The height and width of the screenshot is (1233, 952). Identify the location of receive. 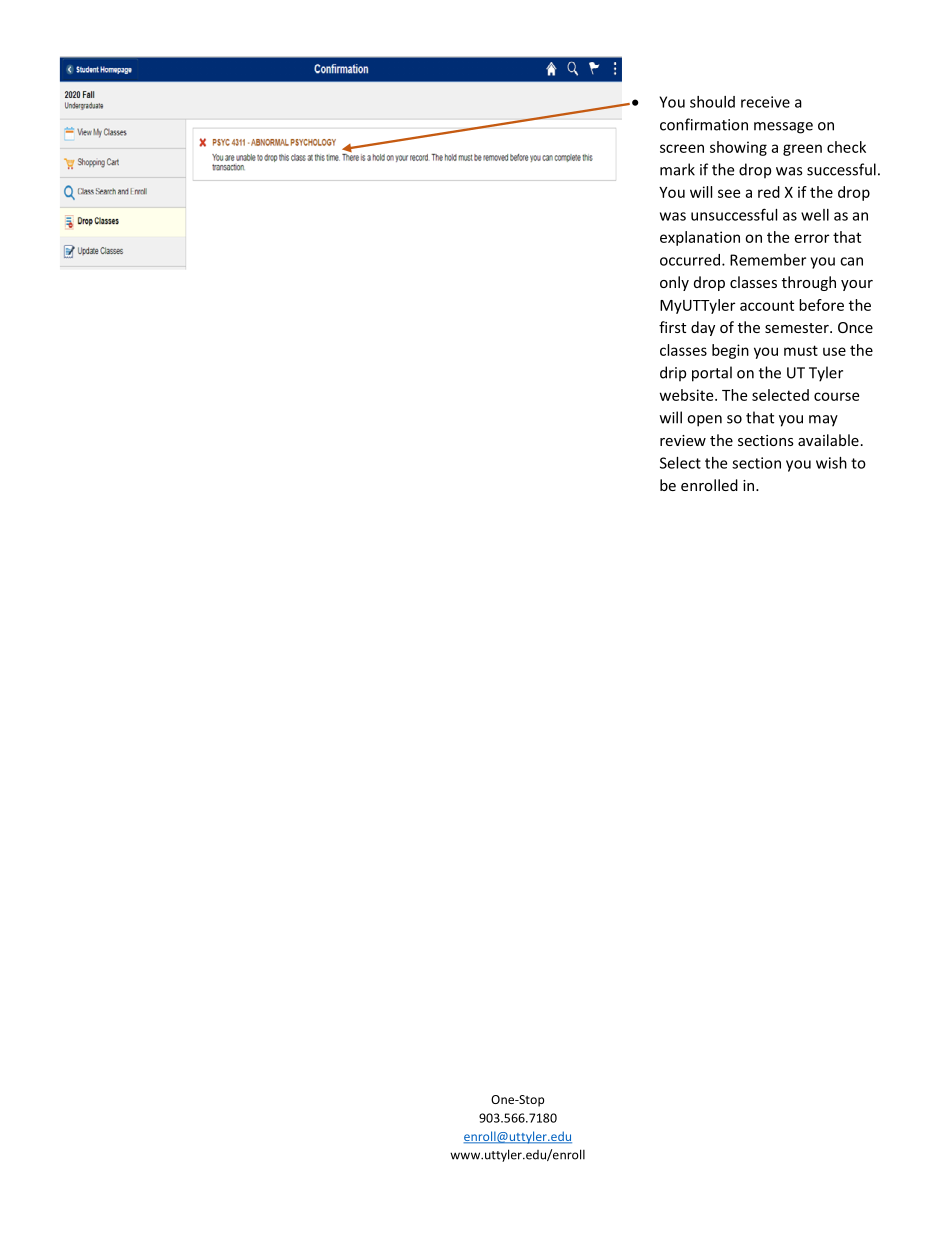
(765, 102).
